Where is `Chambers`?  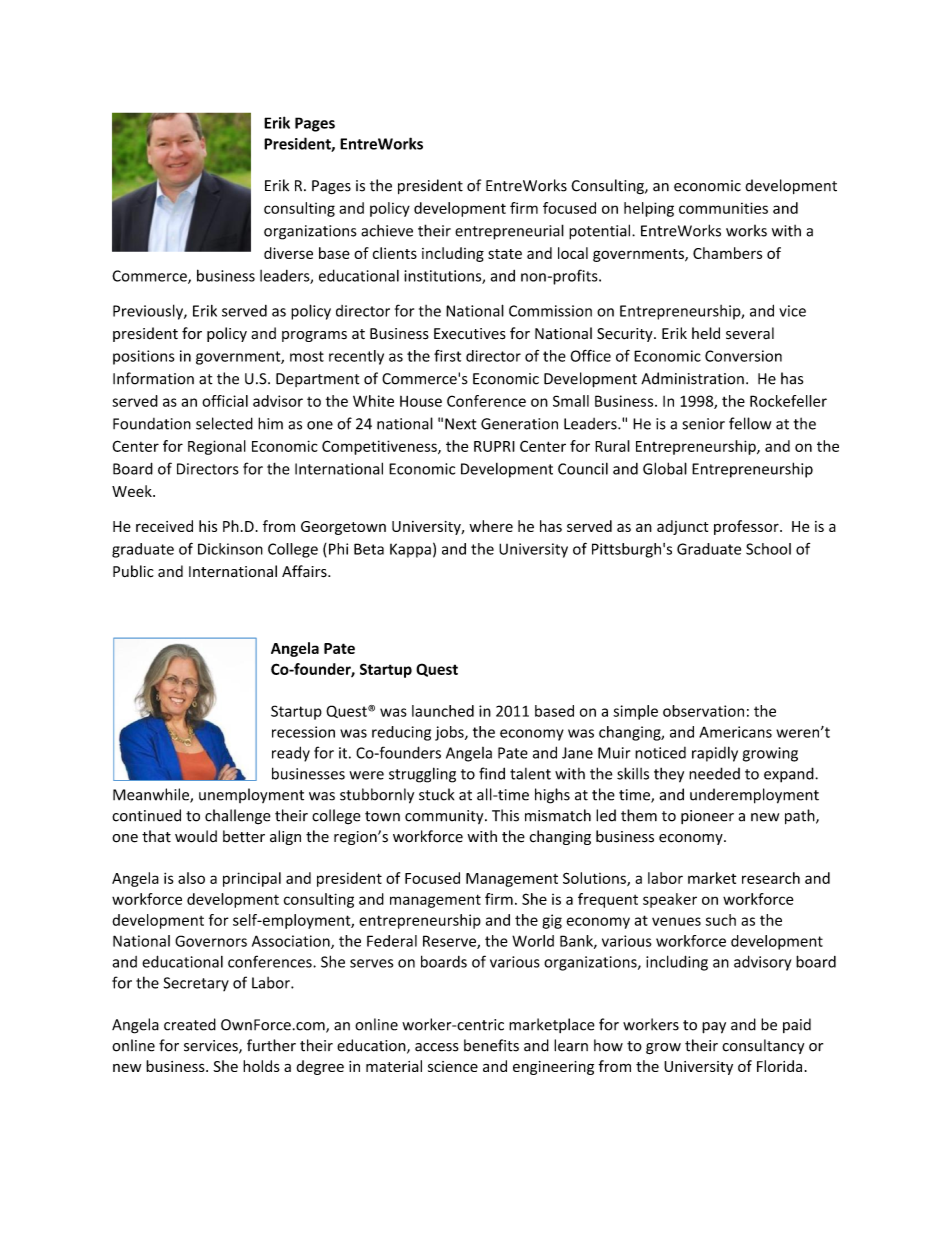 Chambers is located at coordinates (727, 253).
